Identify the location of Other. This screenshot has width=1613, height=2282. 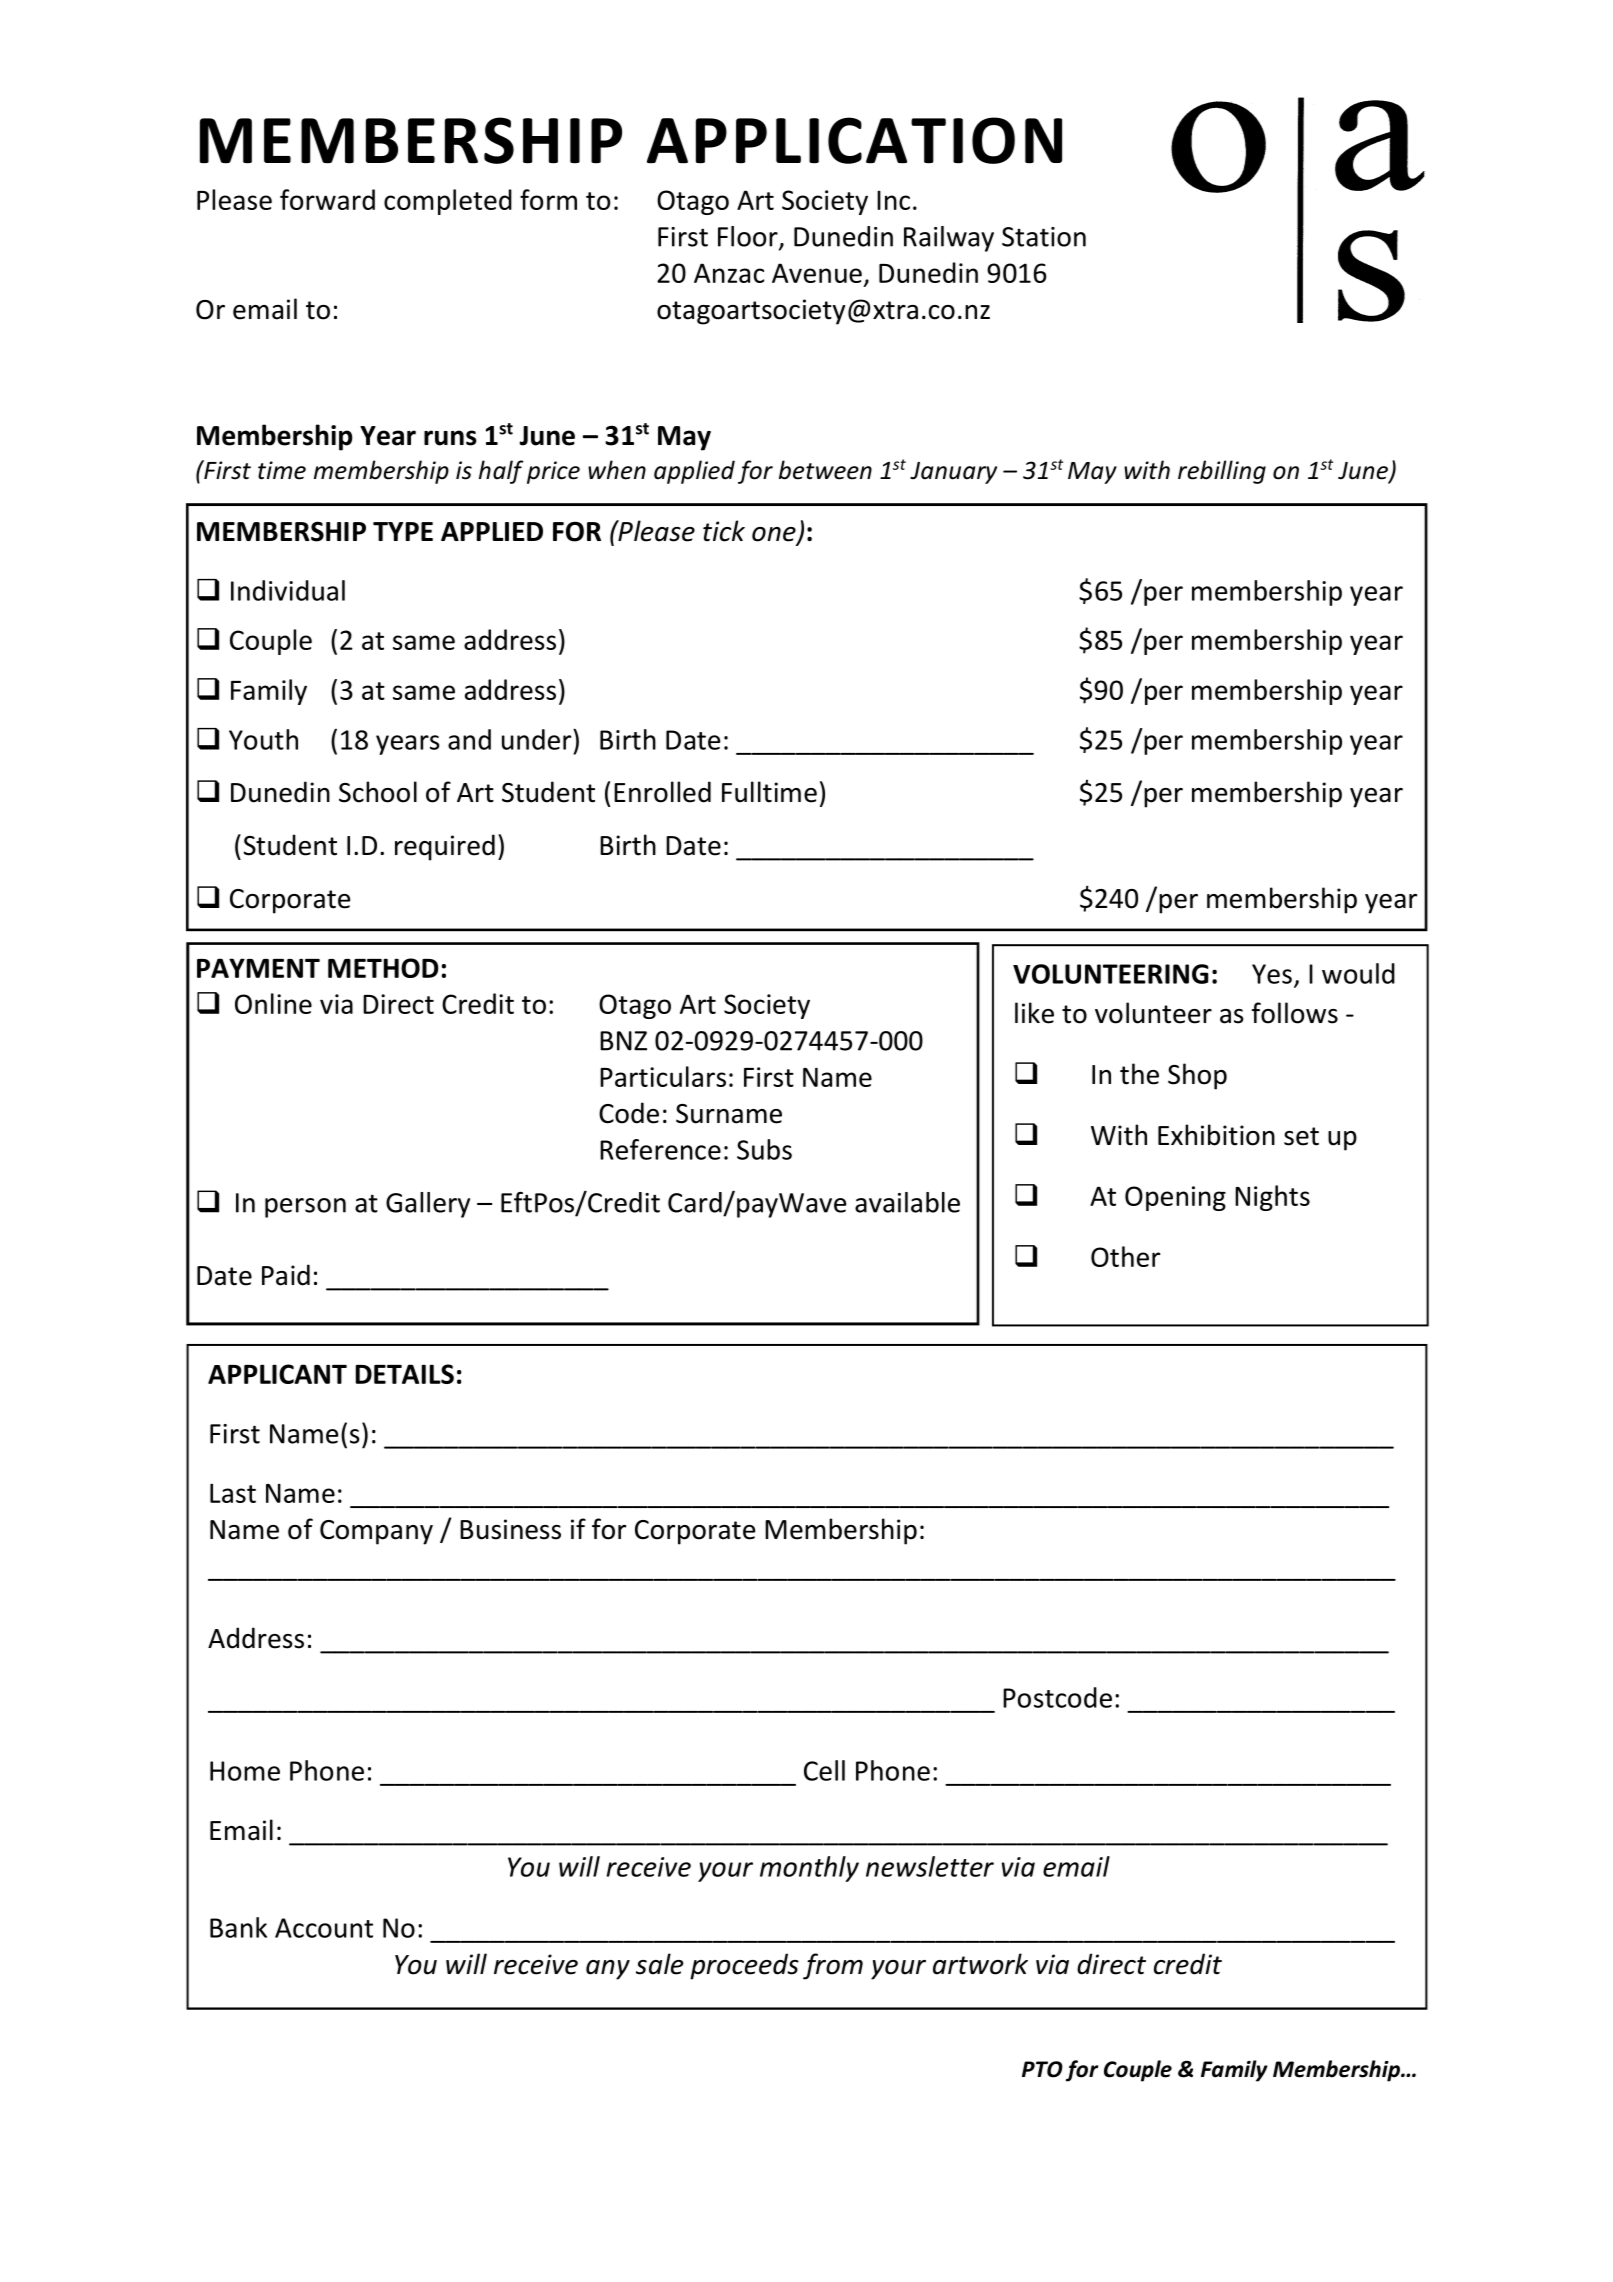
(1125, 1256).
